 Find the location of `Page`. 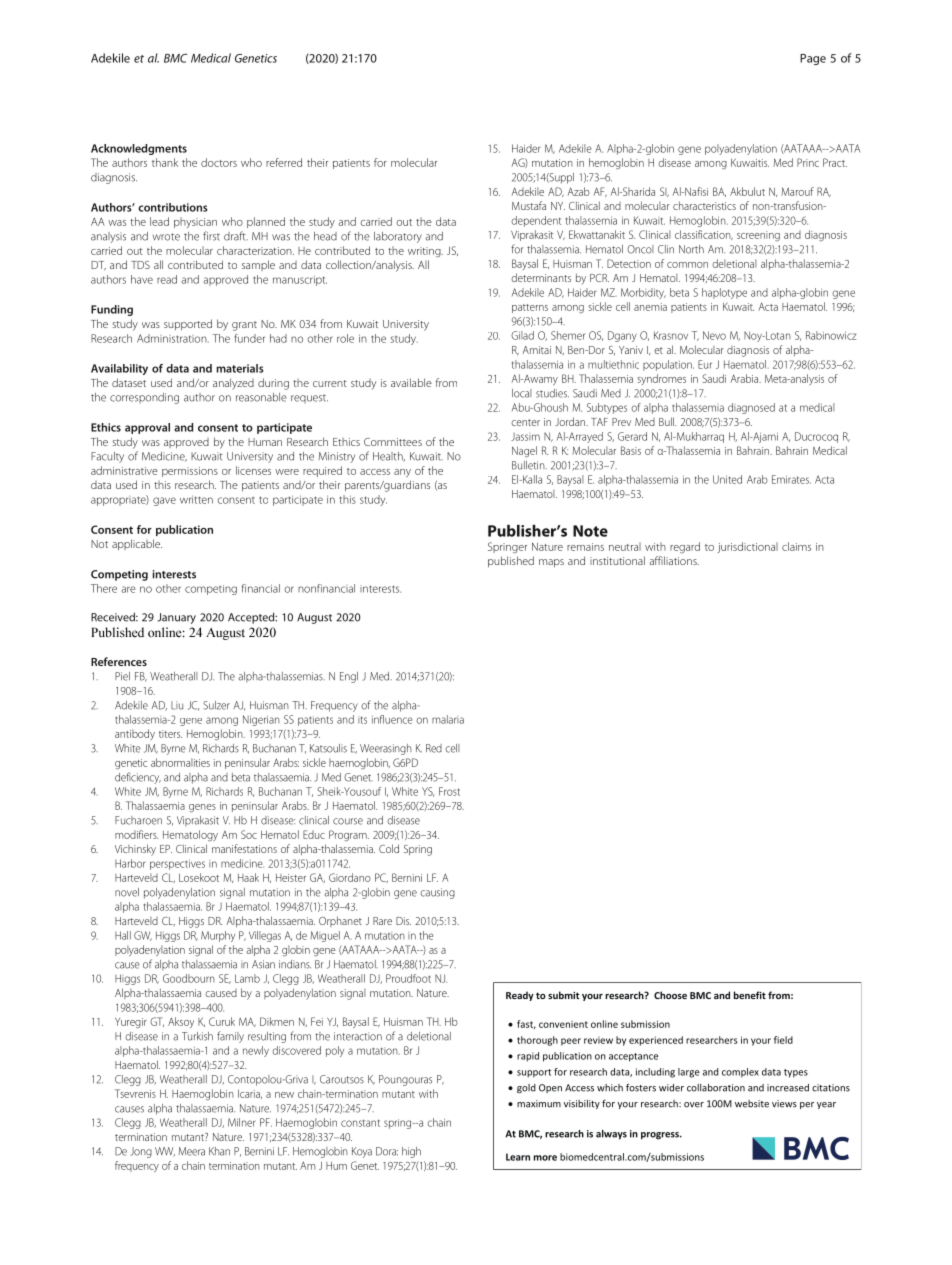

Page is located at coordinates (813, 59).
